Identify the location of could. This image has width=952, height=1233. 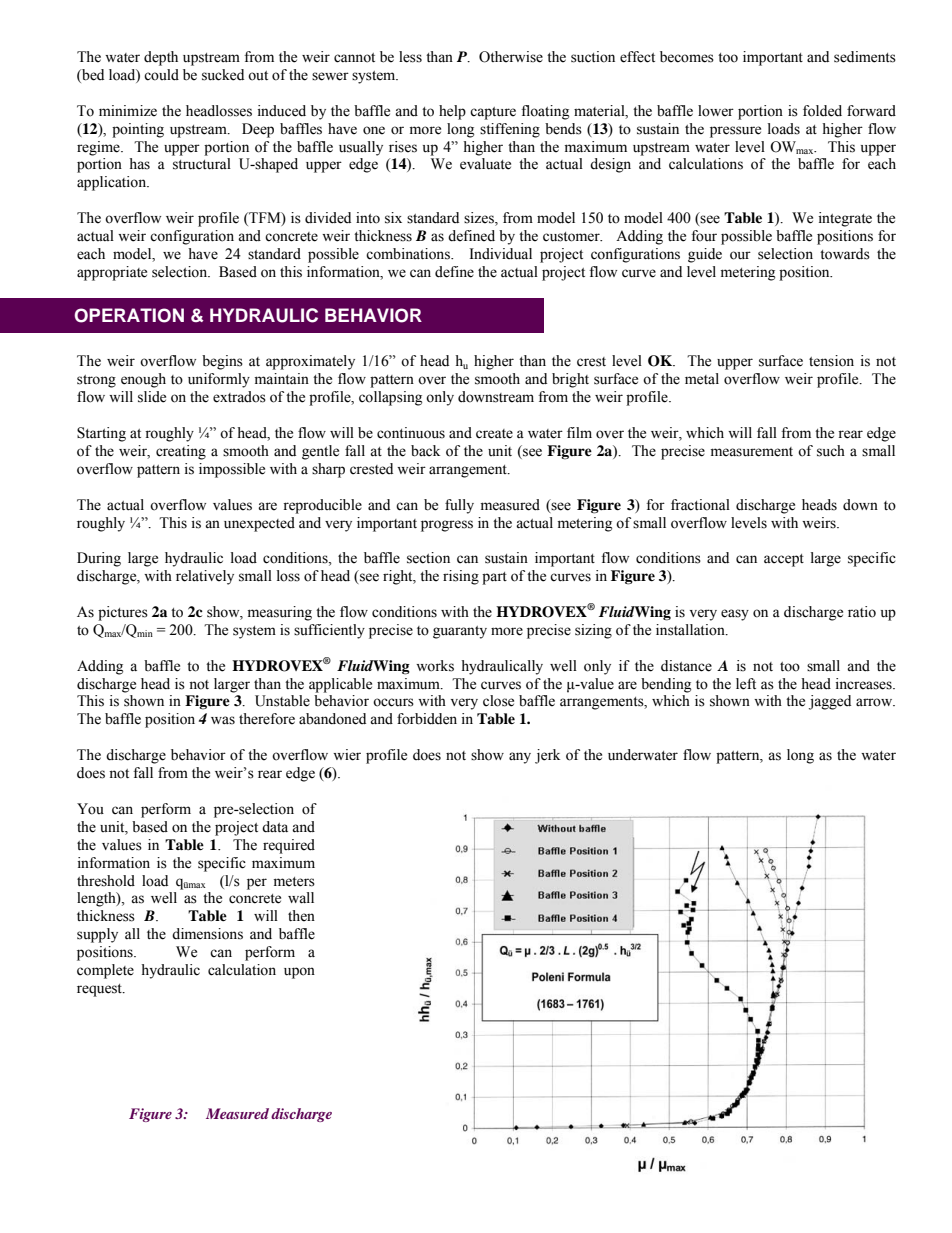
(161, 75).
